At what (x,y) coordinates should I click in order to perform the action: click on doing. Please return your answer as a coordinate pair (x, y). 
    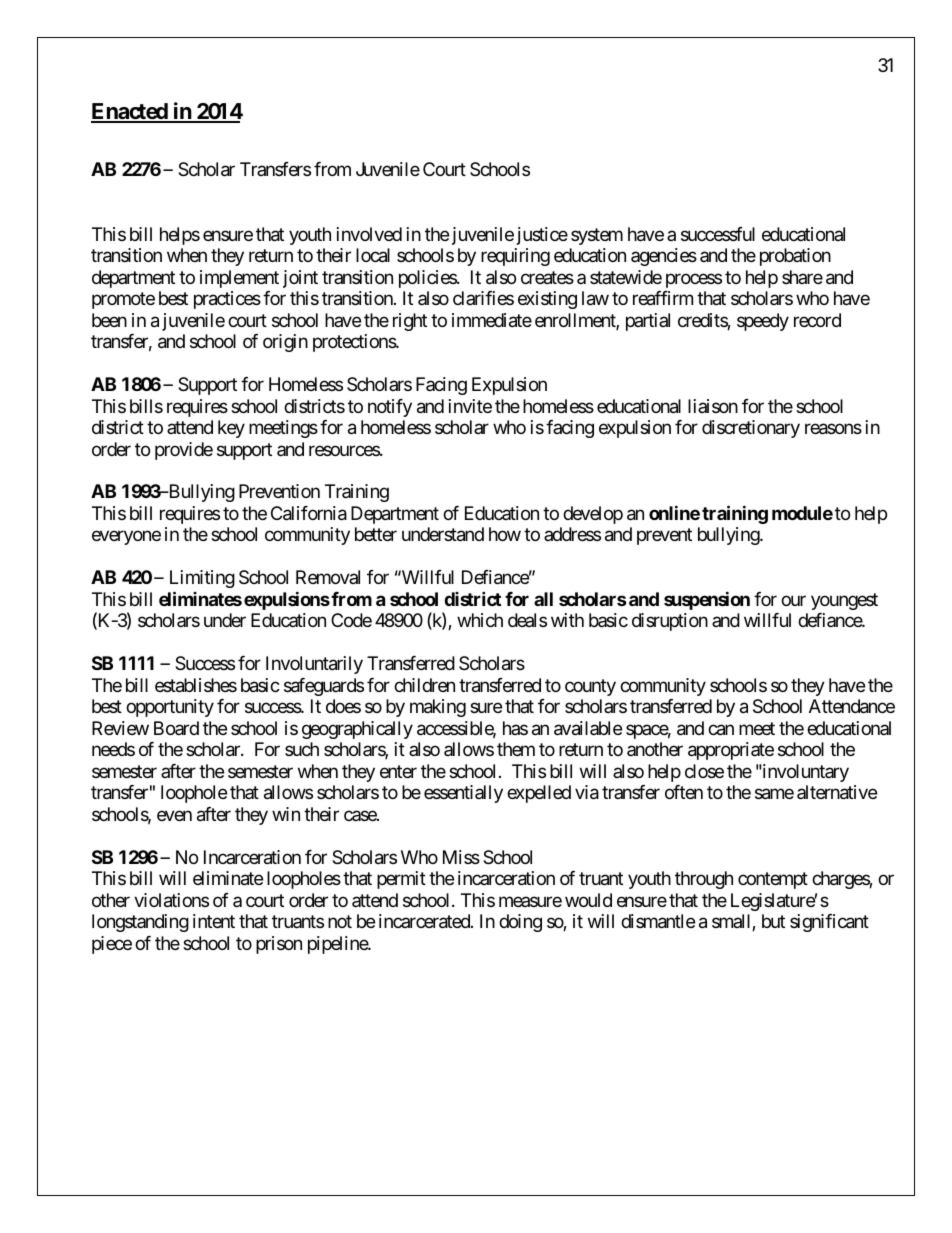
    Looking at the image, I should click on (520, 923).
